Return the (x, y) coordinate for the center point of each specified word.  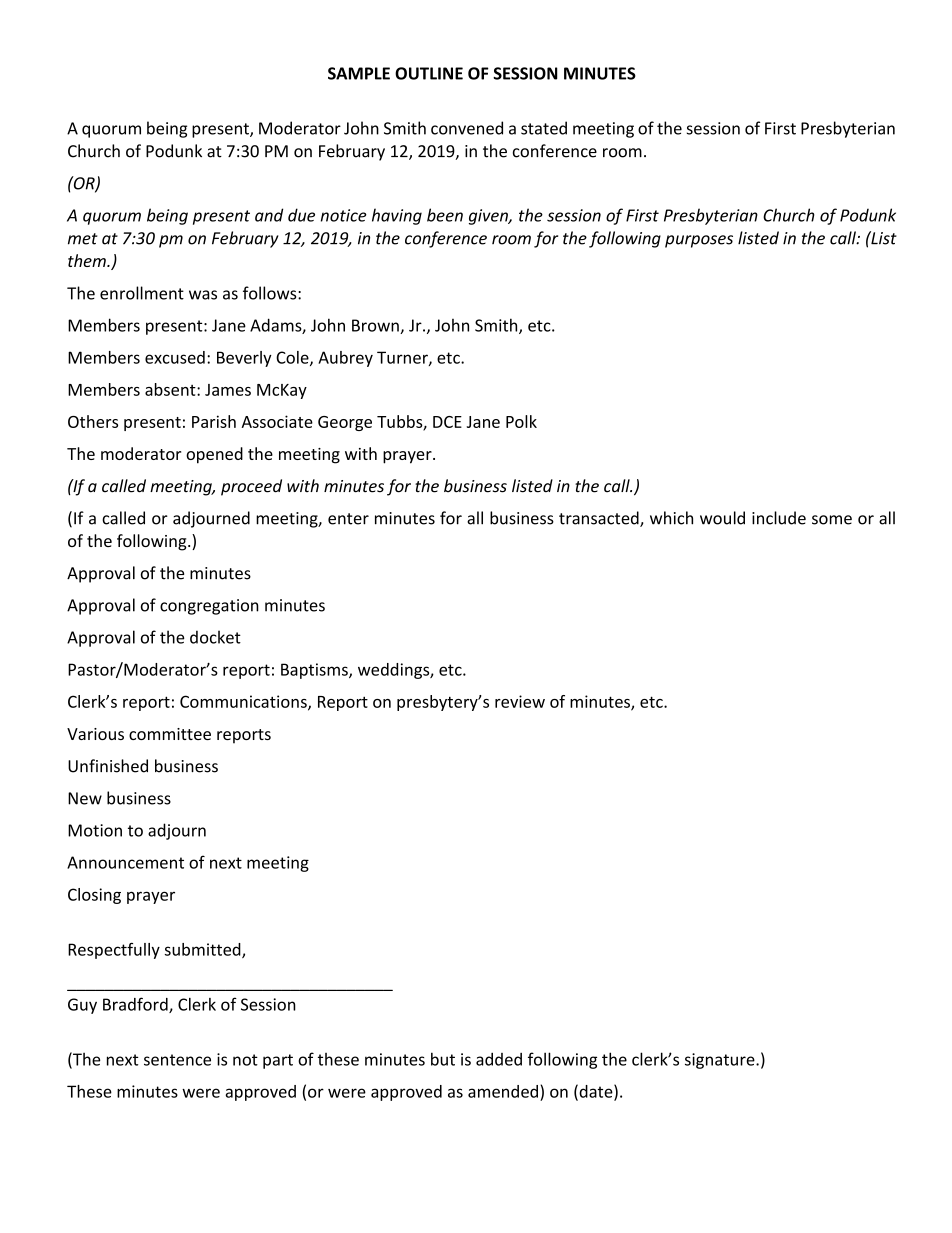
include (779, 518)
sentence (177, 1060)
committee (170, 734)
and (269, 215)
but (443, 1059)
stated (544, 128)
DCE (447, 422)
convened (467, 128)
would (722, 518)
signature (721, 1061)
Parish (214, 421)
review (520, 701)
